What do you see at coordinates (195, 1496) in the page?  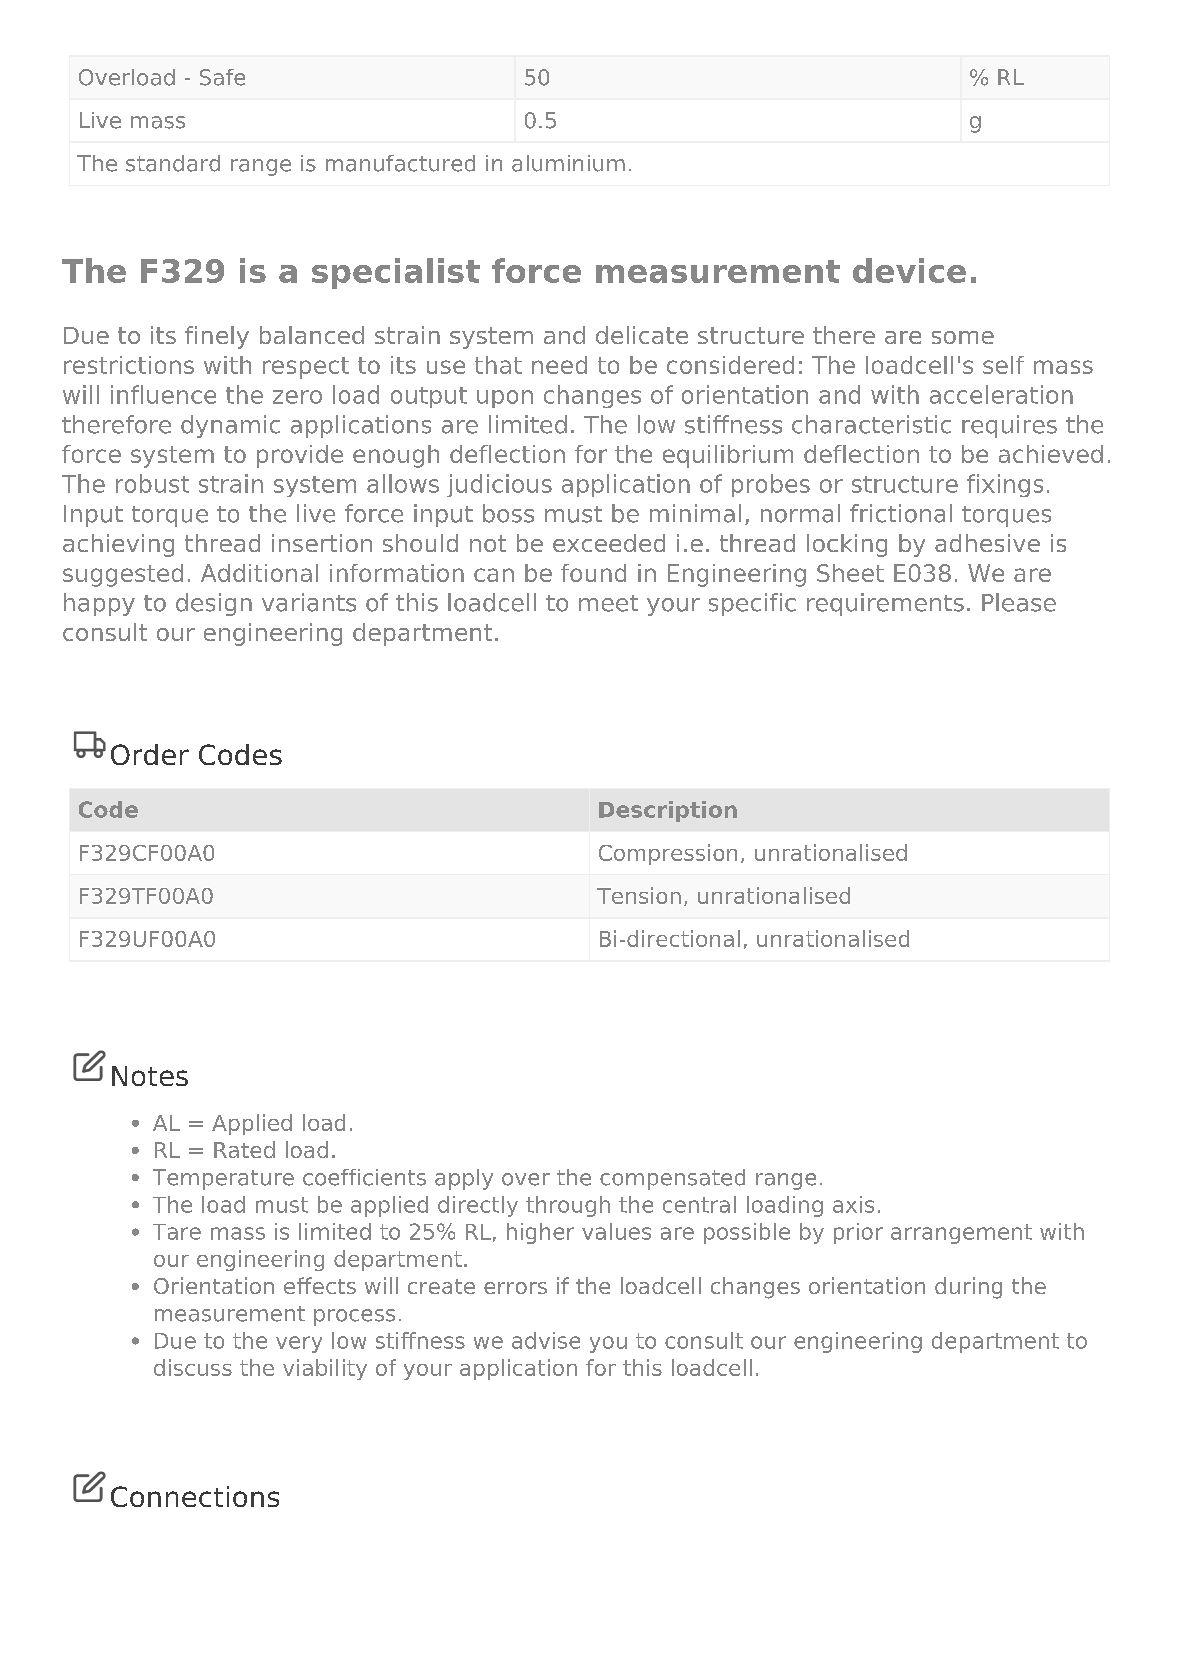 I see `Connections` at bounding box center [195, 1496].
